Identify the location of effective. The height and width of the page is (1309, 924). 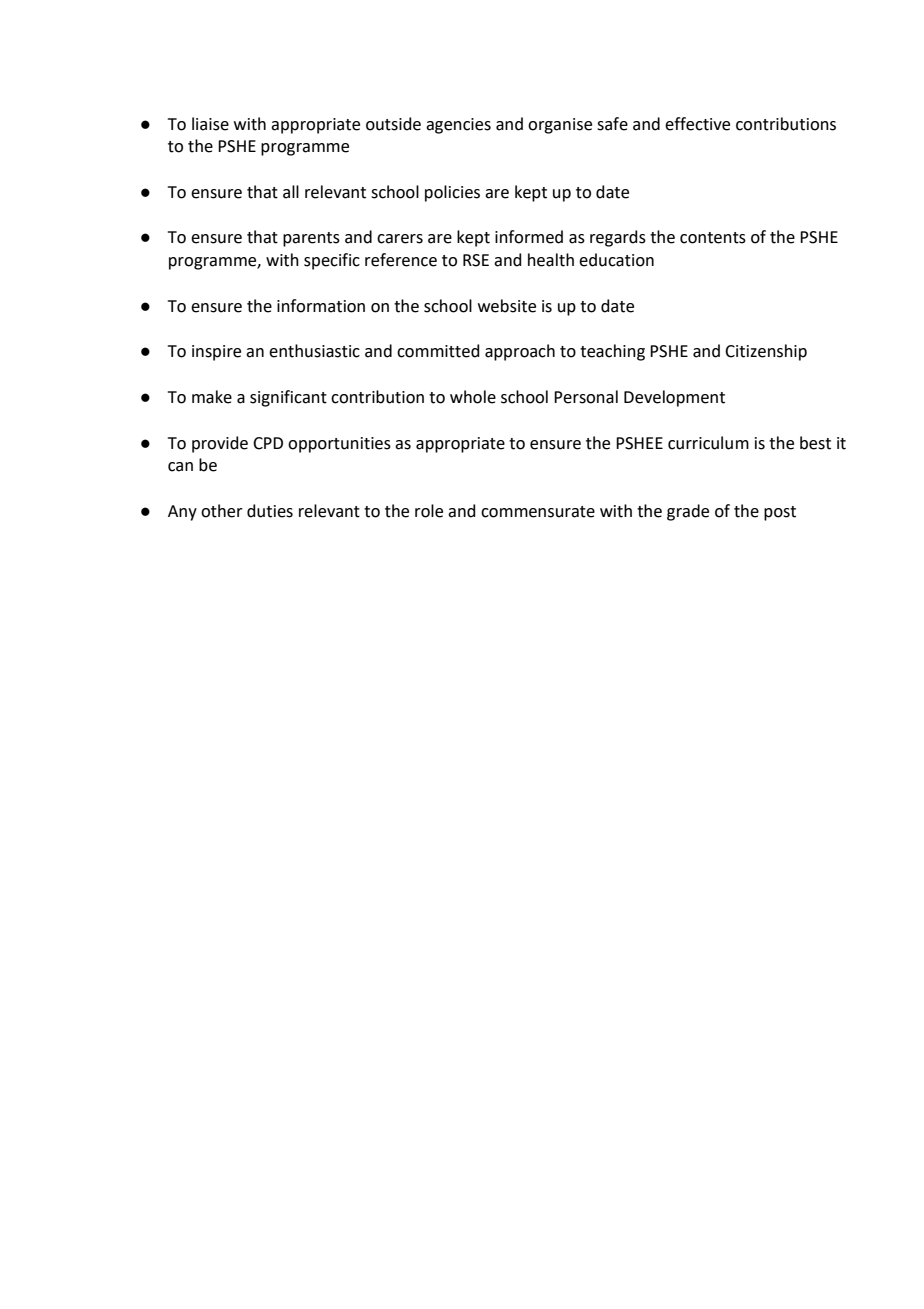
(697, 124).
